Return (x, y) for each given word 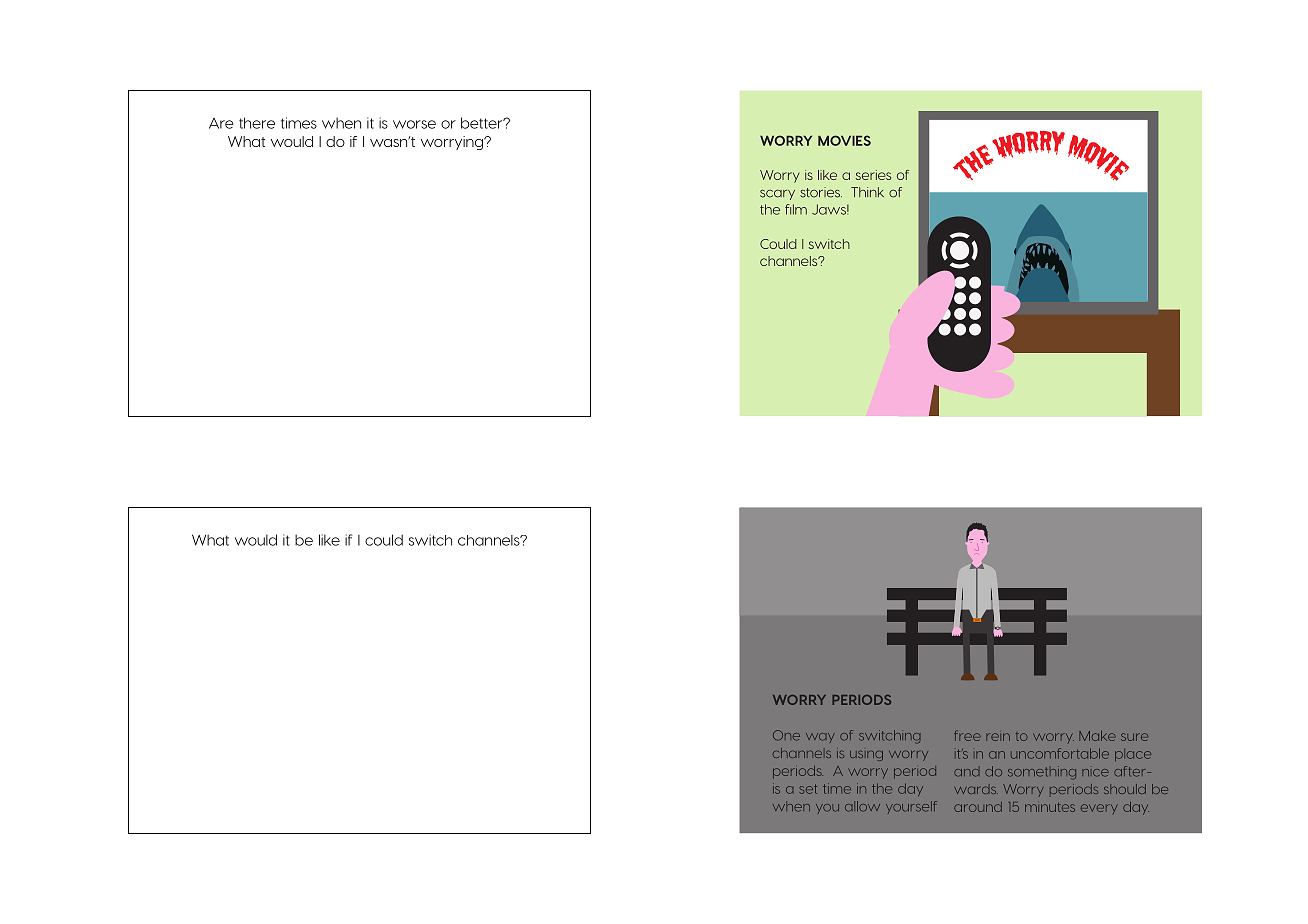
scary (777, 194)
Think (867, 192)
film (796, 209)
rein (998, 737)
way (820, 738)
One (786, 735)
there (257, 123)
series (873, 175)
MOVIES (844, 140)
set (808, 789)
